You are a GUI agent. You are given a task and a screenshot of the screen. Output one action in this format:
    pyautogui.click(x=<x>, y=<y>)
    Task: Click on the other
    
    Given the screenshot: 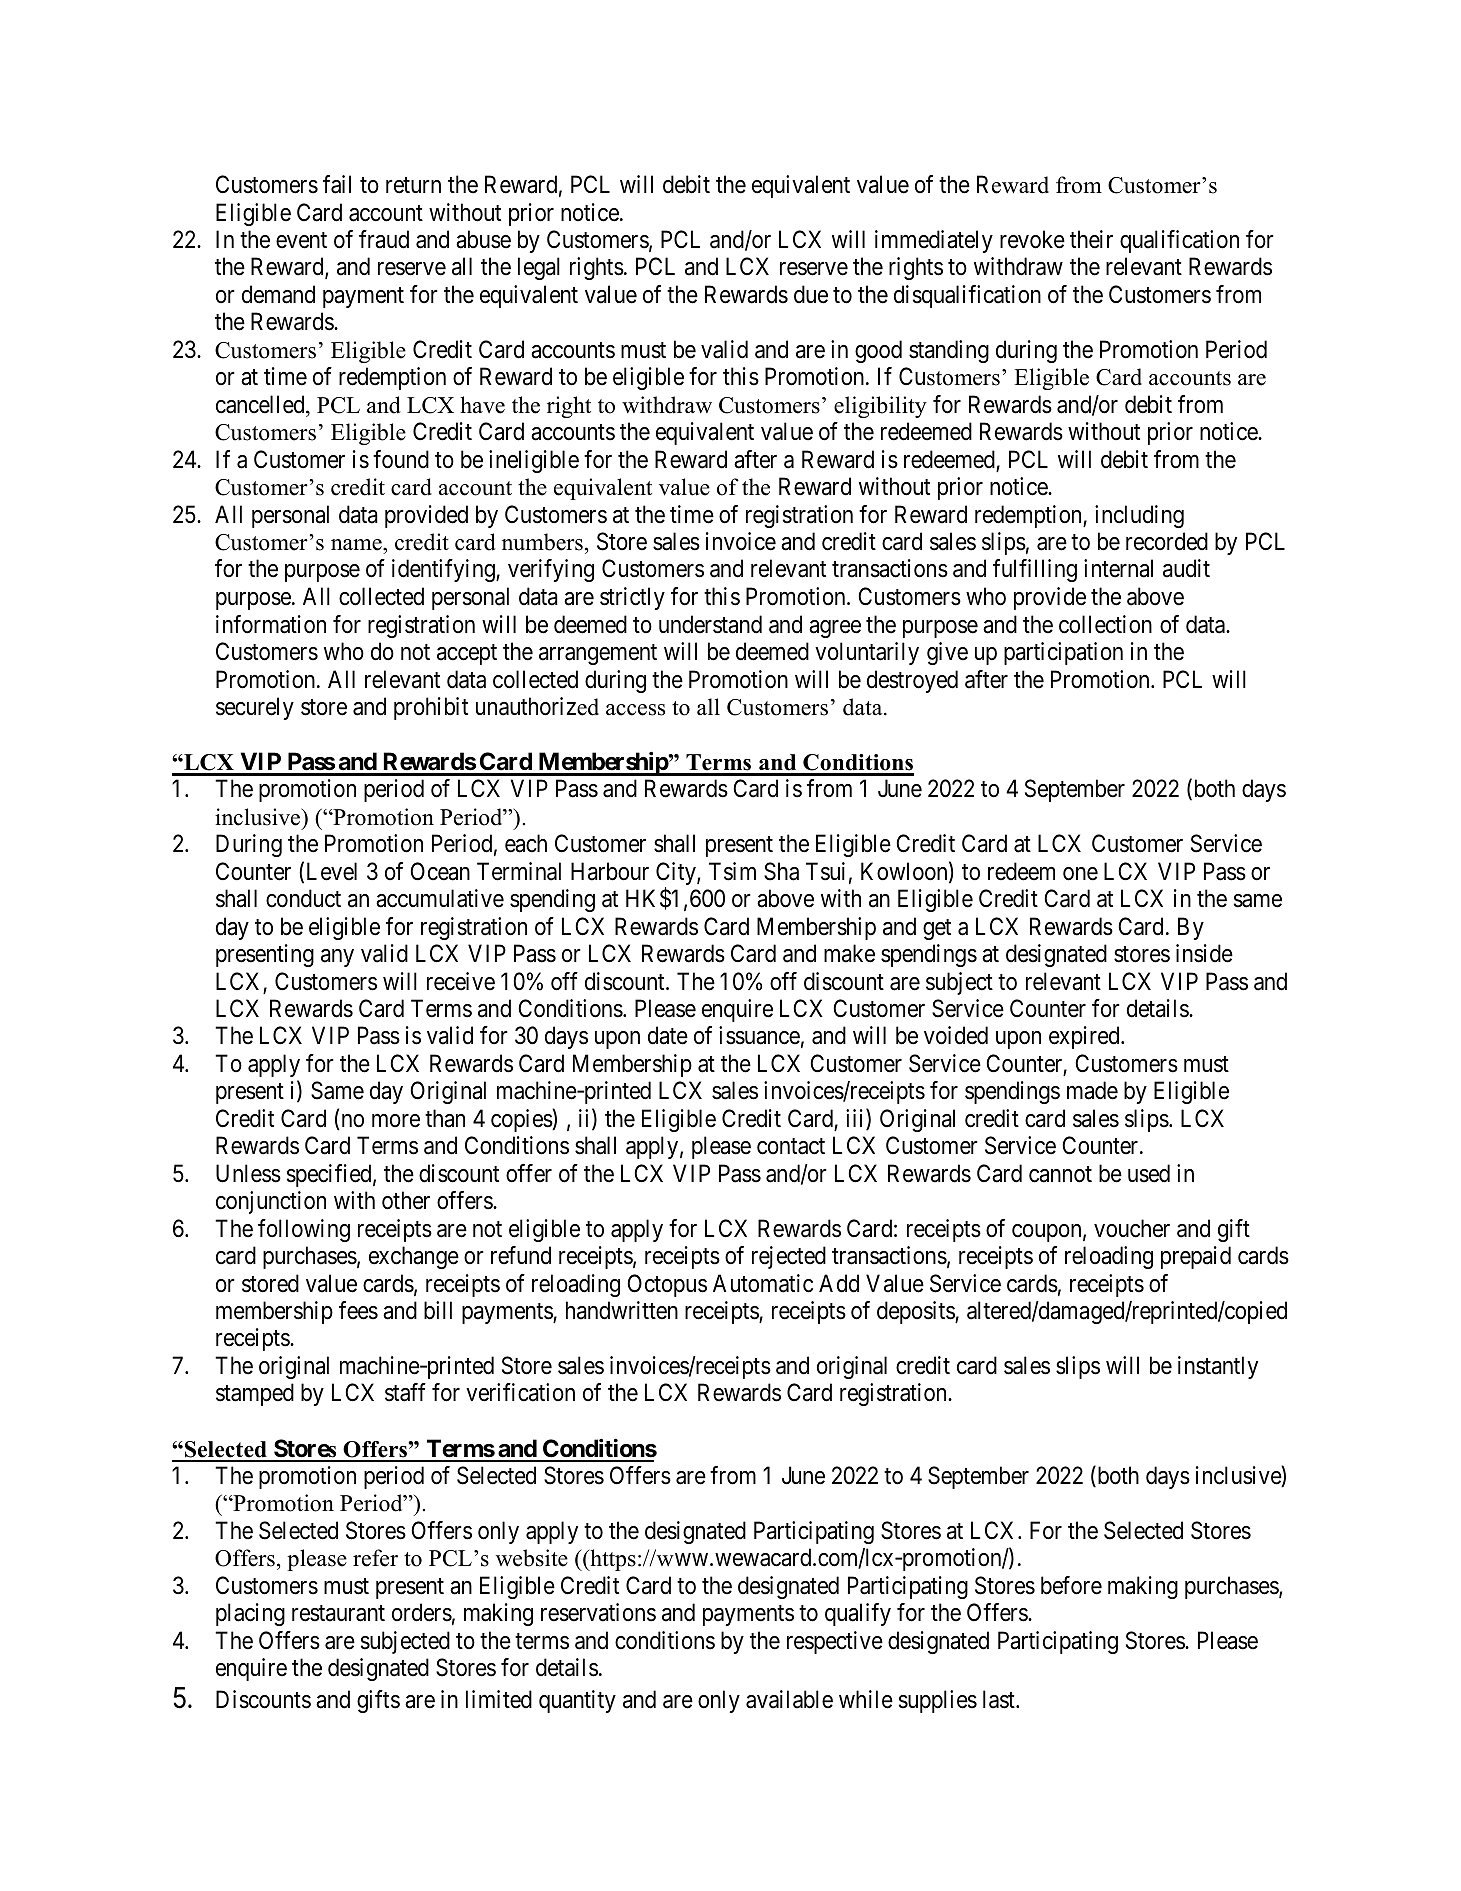 What is the action you would take?
    pyautogui.click(x=406, y=1200)
